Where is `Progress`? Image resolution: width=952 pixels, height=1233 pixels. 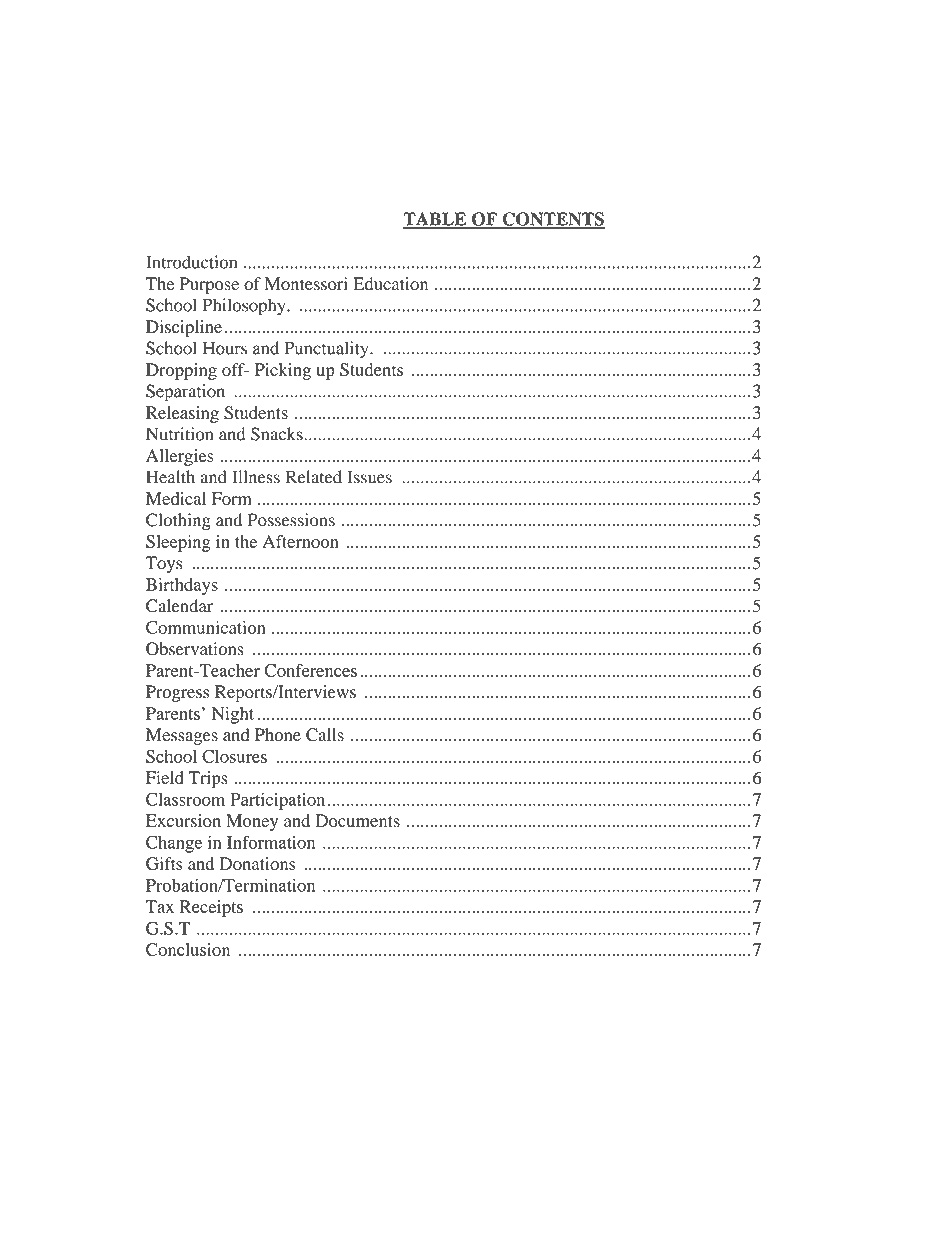 Progress is located at coordinates (177, 693).
